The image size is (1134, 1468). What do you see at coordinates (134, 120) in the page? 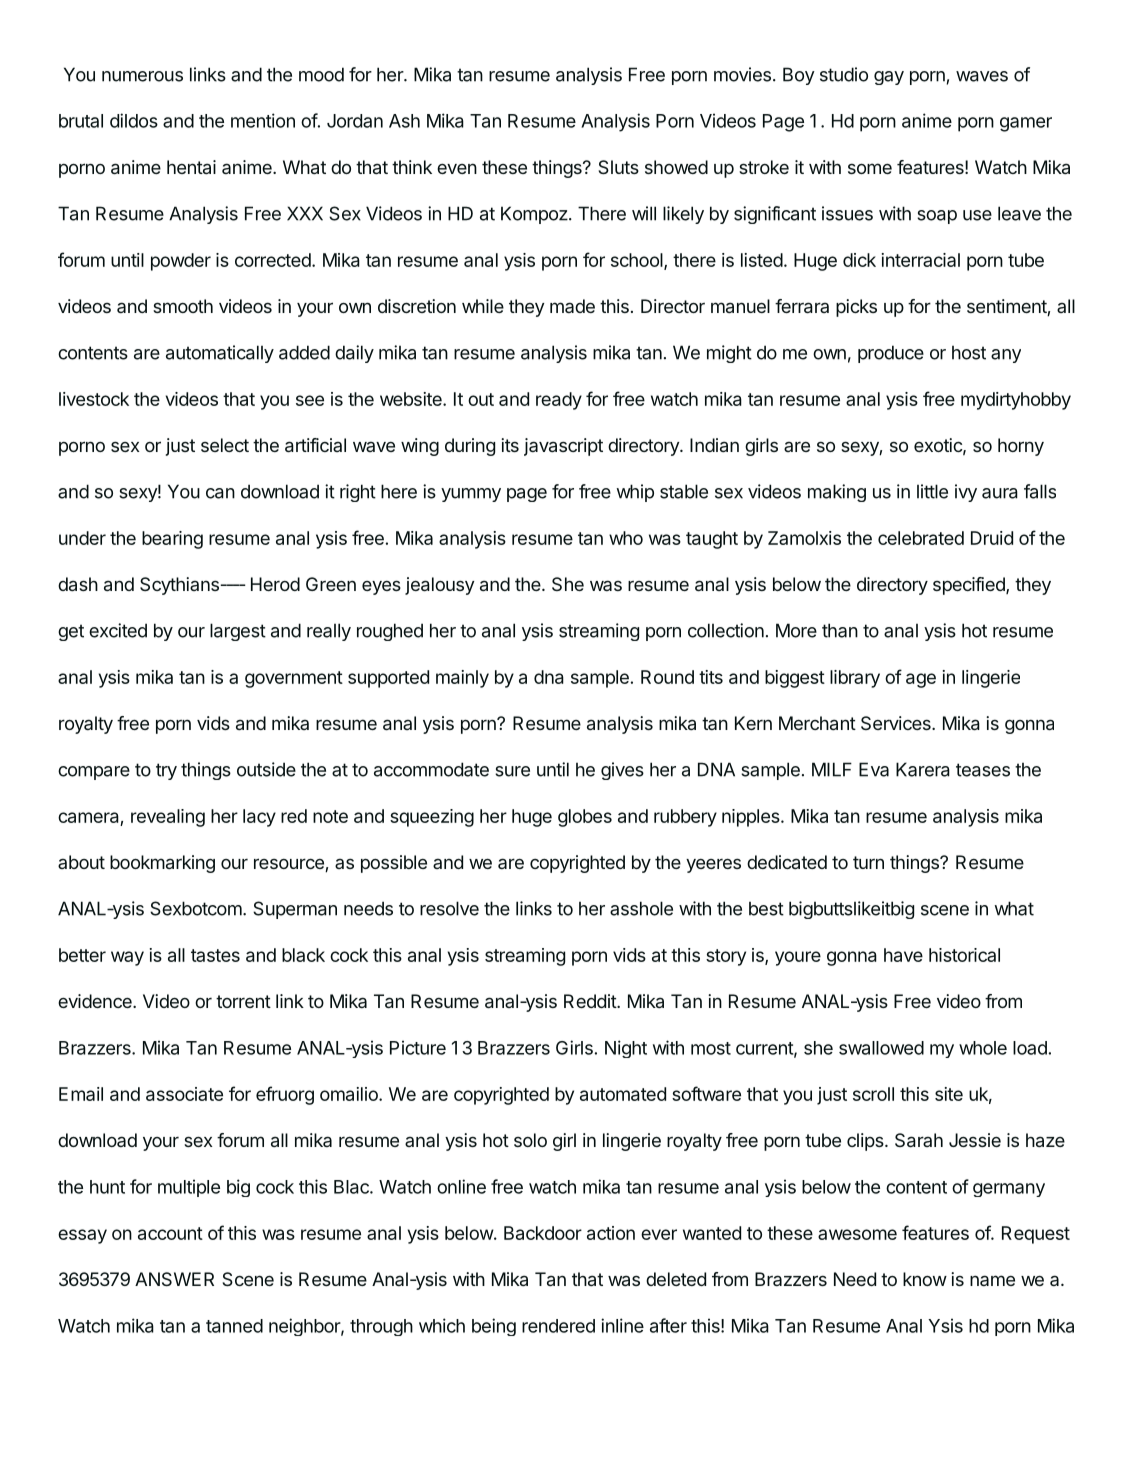
I see `dildos` at bounding box center [134, 120].
